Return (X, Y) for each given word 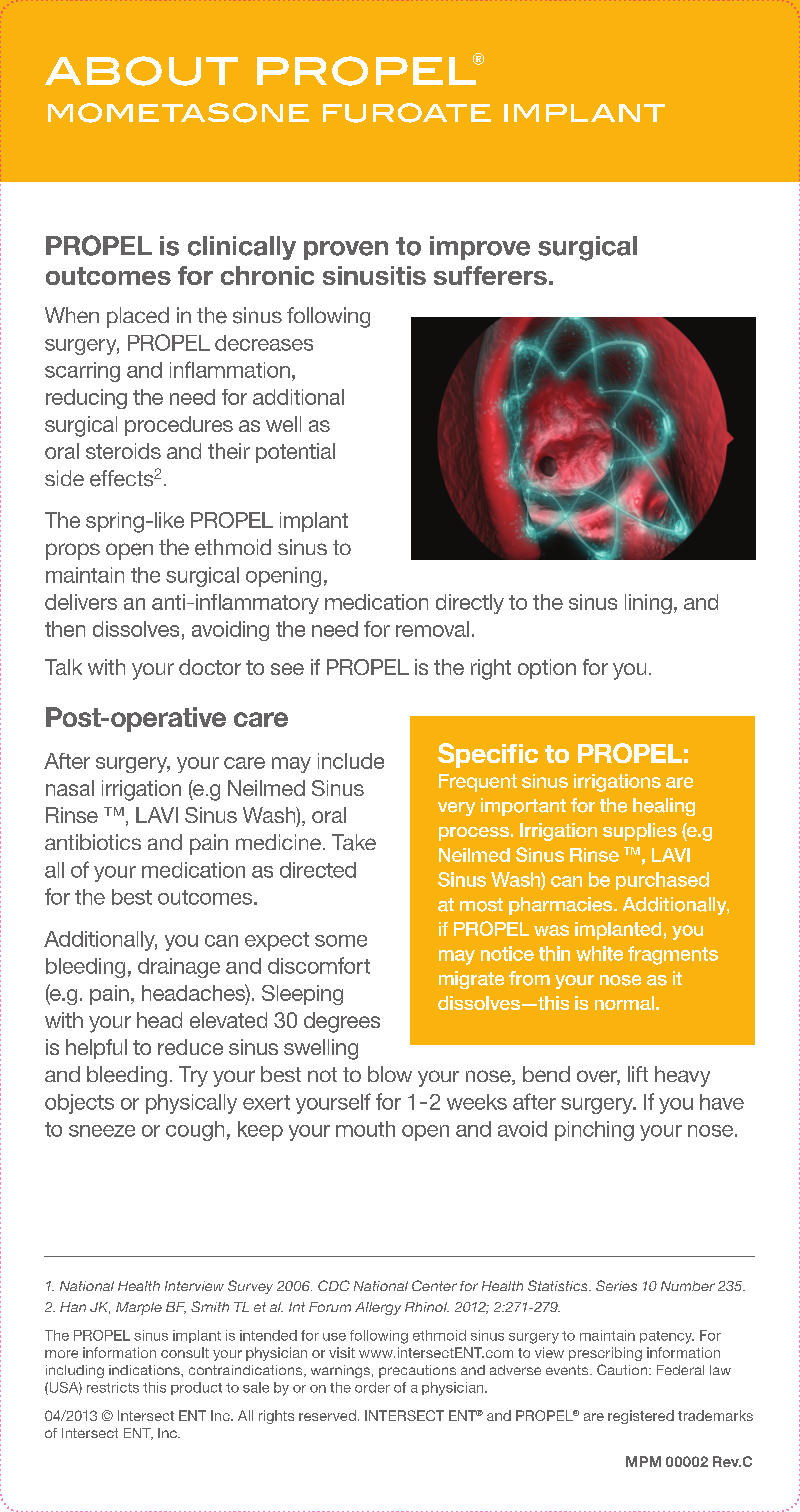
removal (432, 629)
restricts (113, 1387)
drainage (179, 968)
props (73, 551)
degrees (342, 1022)
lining (648, 604)
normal (626, 1003)
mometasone (178, 113)
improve (480, 248)
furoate (407, 113)
